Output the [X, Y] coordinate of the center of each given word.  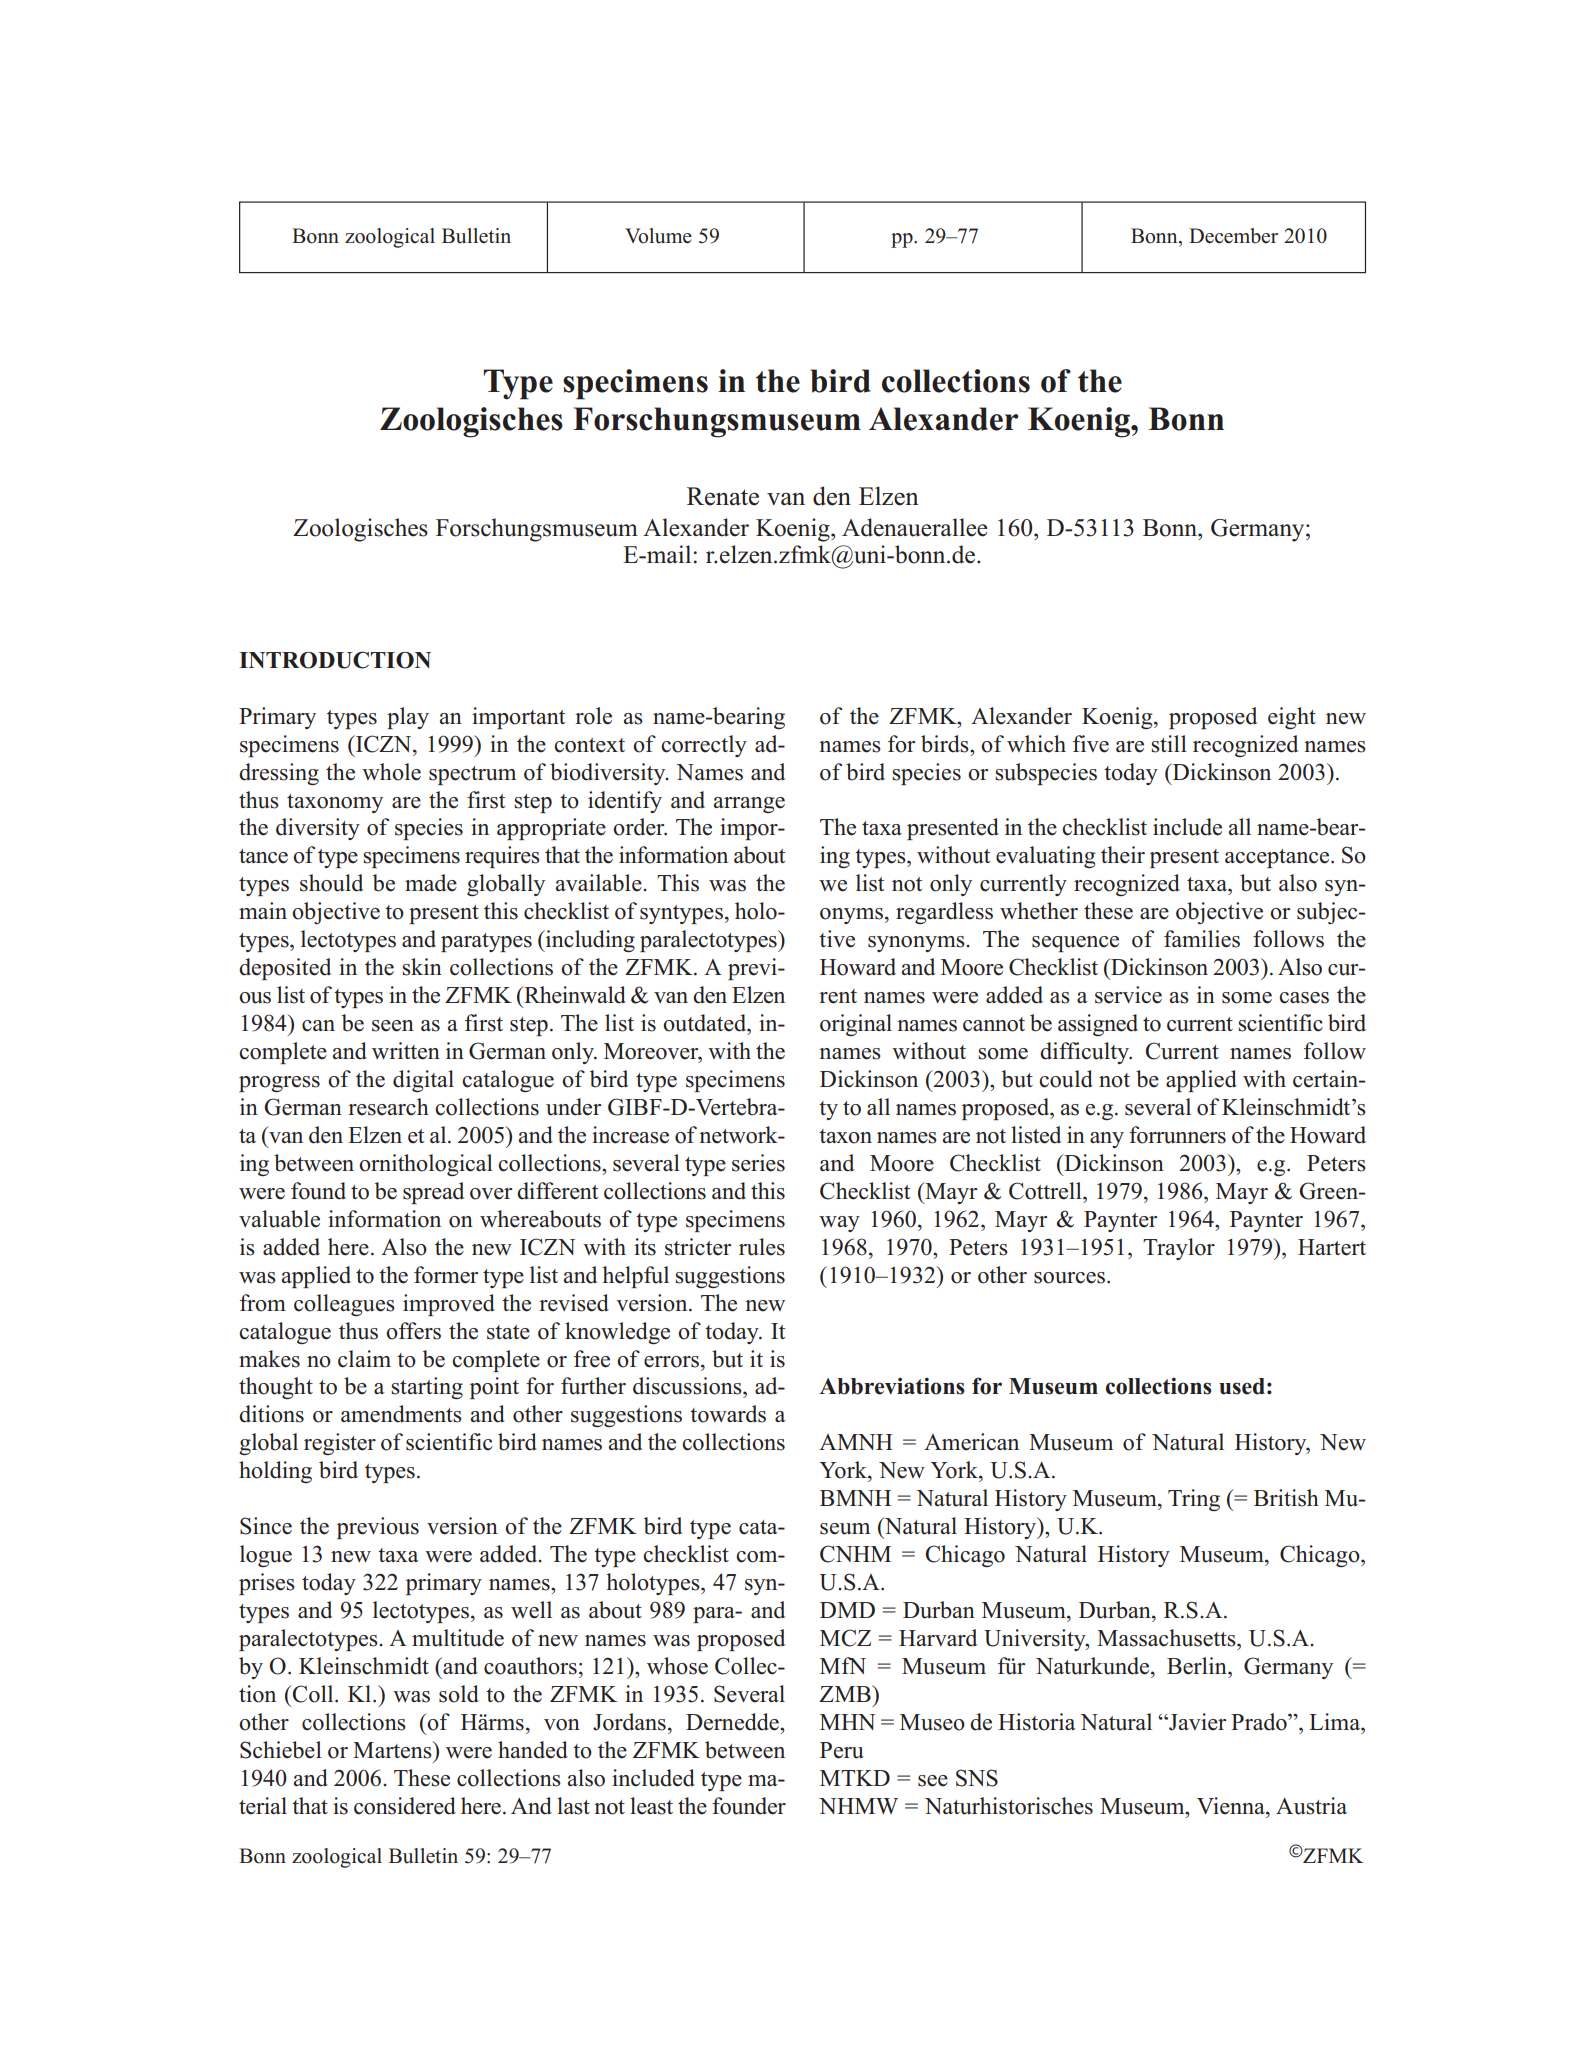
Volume [658, 236]
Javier [1196, 1722]
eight [1292, 718]
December [1233, 236]
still [1169, 744]
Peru [842, 1750]
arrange [749, 805]
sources [1069, 1278]
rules [762, 1247]
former [446, 1275]
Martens [393, 1750]
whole [391, 772]
